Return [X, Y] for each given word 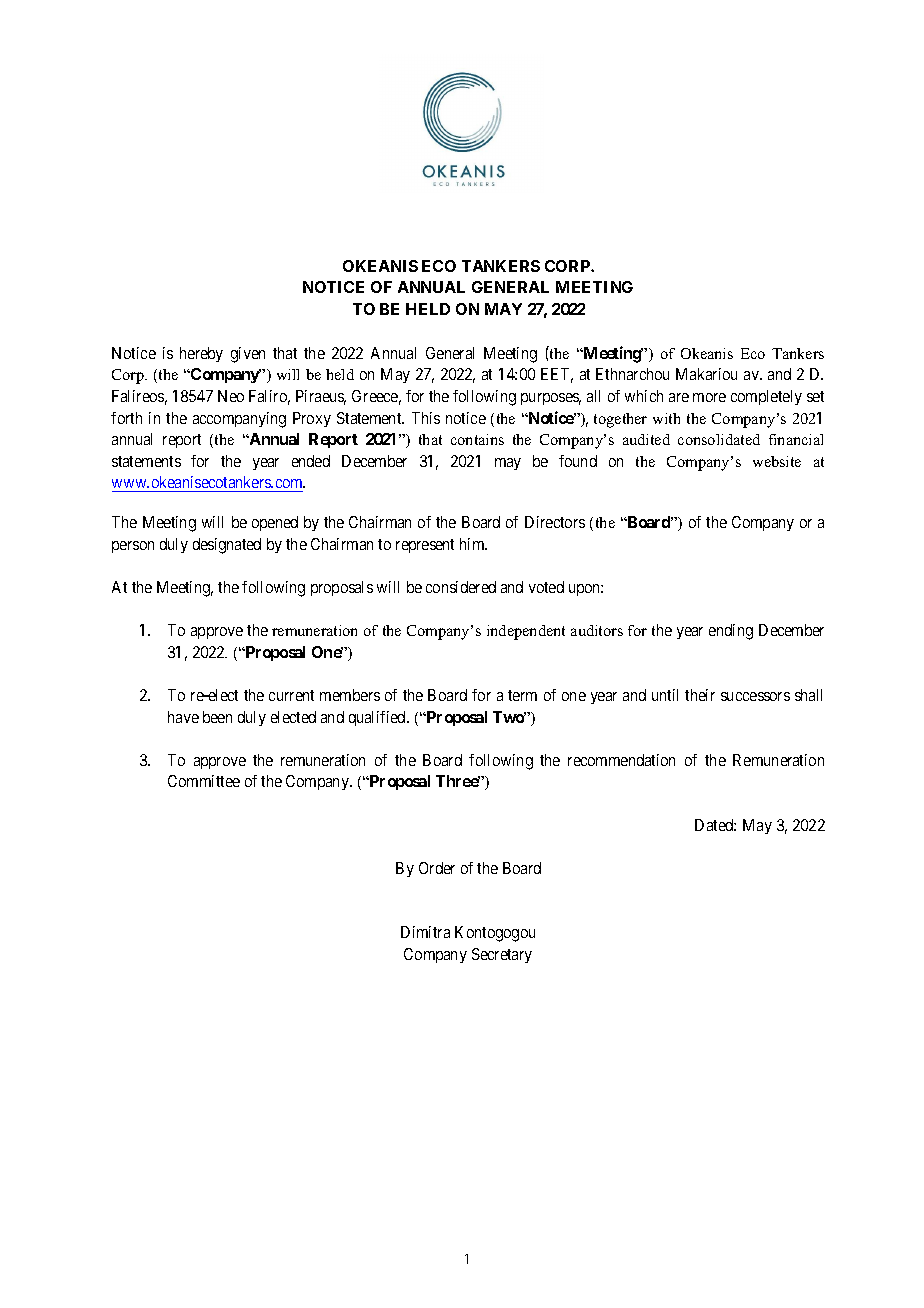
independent [526, 632]
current [291, 695]
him [473, 544]
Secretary [502, 955]
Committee [204, 781]
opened [275, 523]
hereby [201, 354]
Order [437, 868]
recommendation [621, 760]
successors [755, 696]
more [709, 397]
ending [731, 632]
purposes [551, 399]
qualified [378, 718]
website [777, 461]
